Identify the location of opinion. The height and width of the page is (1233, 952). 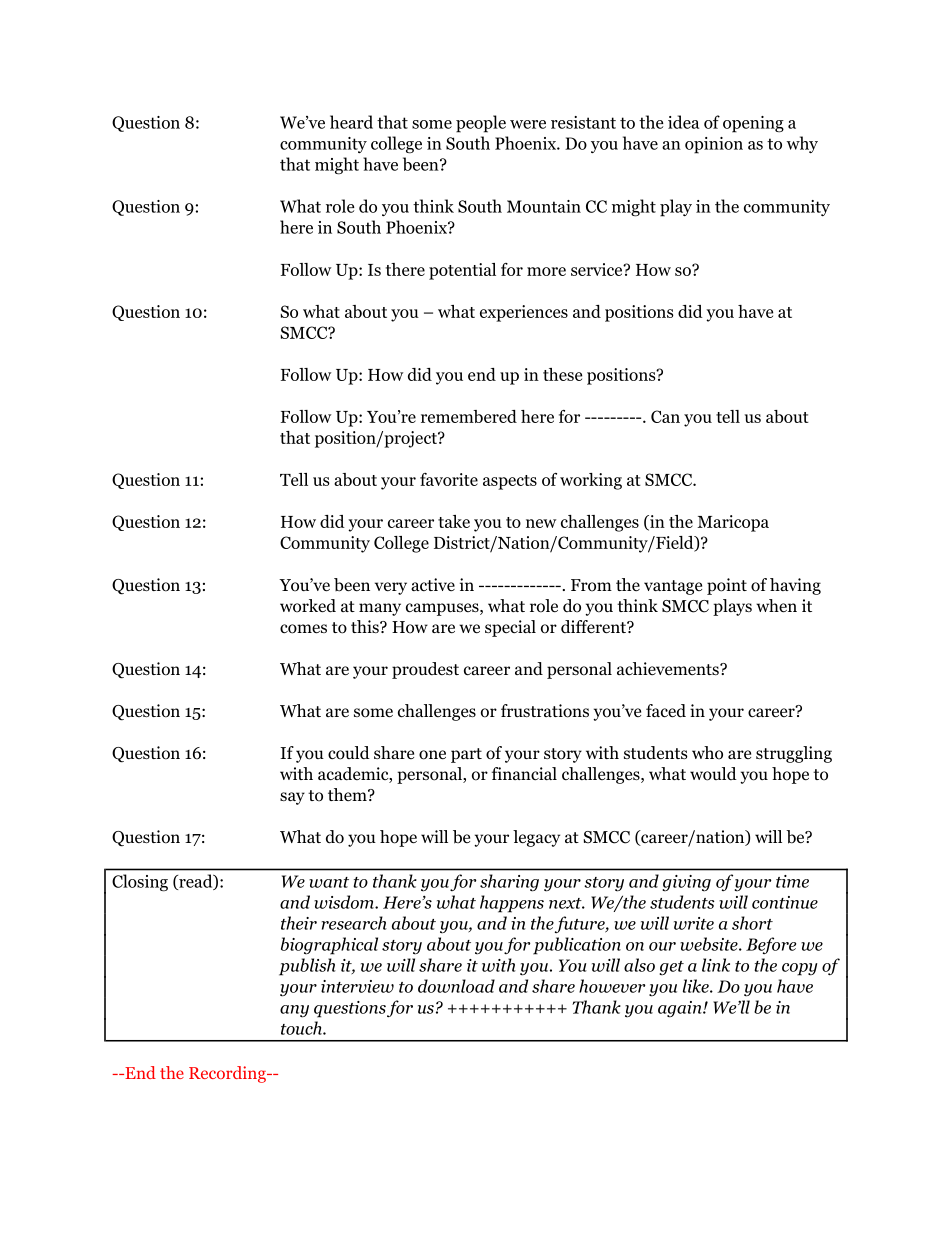
(714, 145).
